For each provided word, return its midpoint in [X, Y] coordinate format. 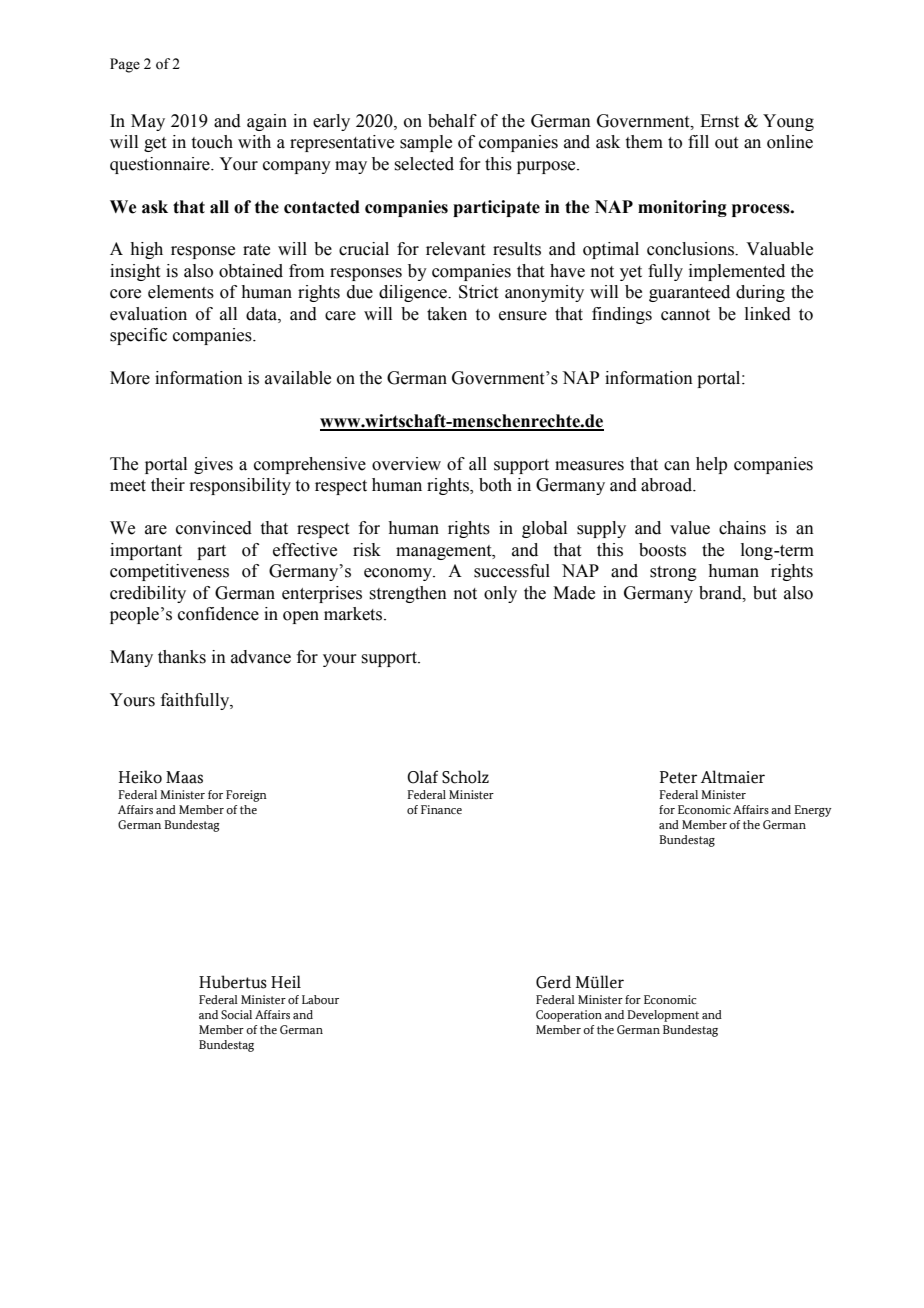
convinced [214, 528]
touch [212, 142]
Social [236, 1014]
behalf [452, 121]
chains [742, 528]
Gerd [553, 982]
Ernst [719, 121]
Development [663, 1016]
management [445, 552]
